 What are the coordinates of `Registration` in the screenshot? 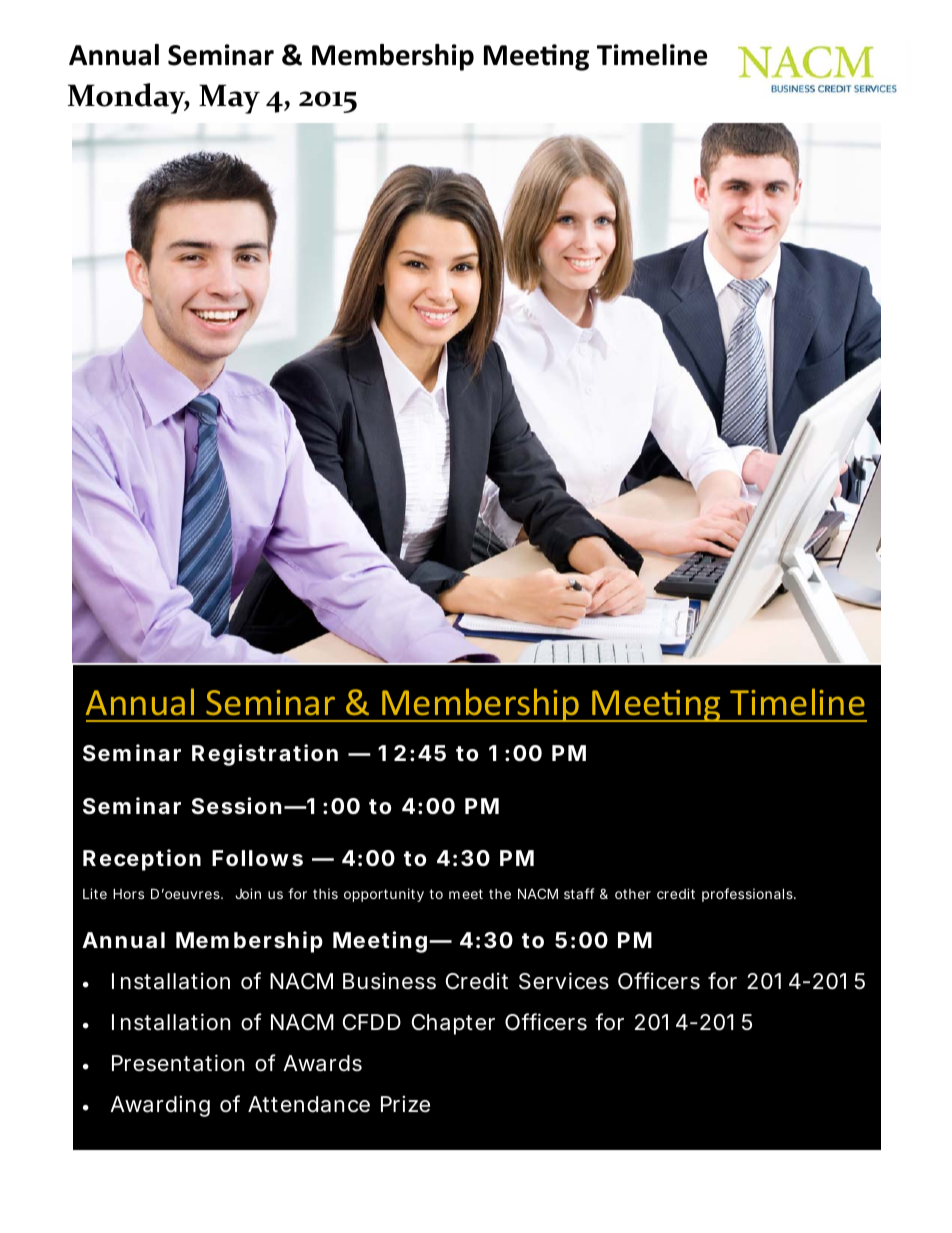 It's located at (265, 755).
